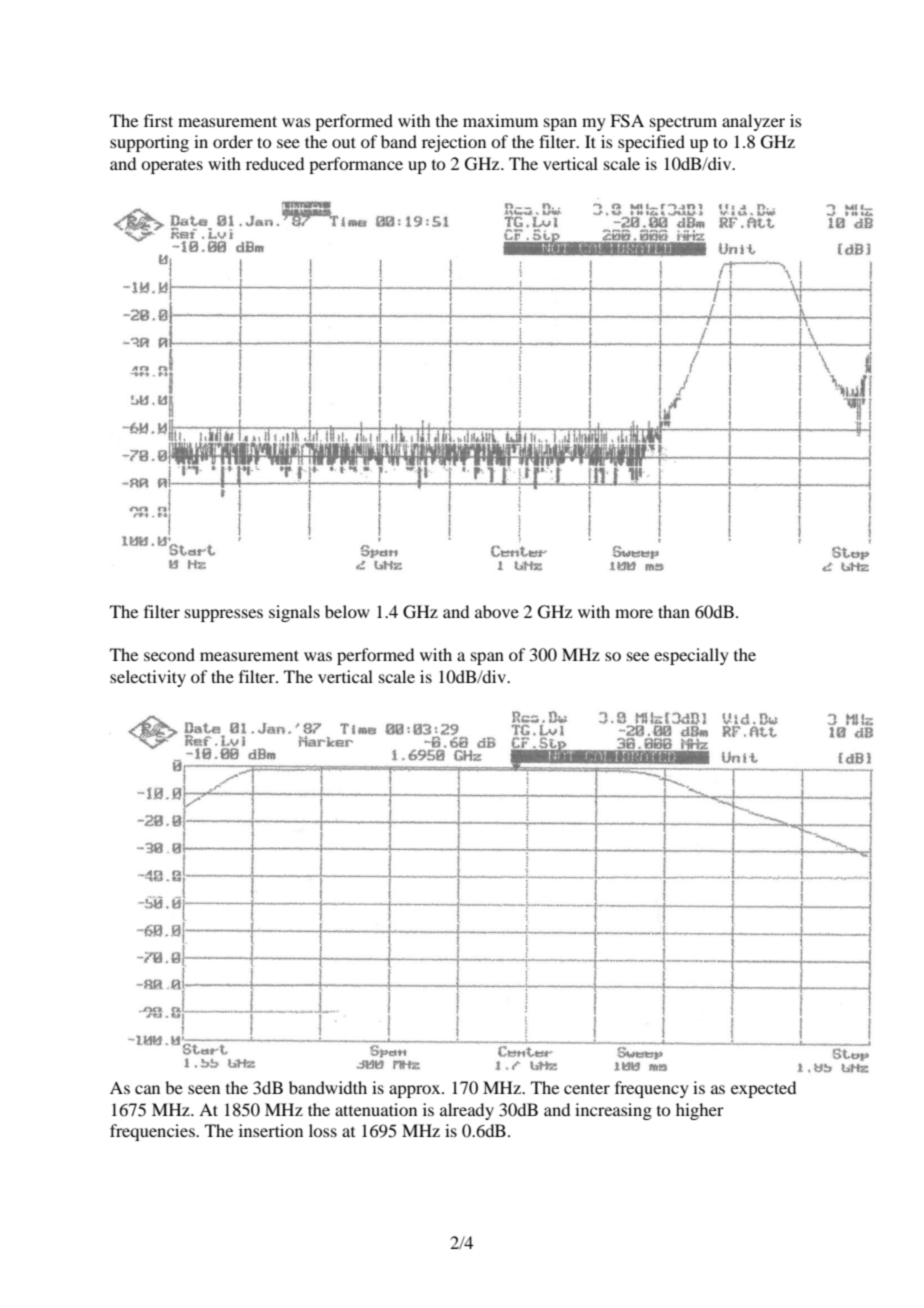 This page has height=1308, width=924. What do you see at coordinates (691, 656) in the page?
I see `especially` at bounding box center [691, 656].
